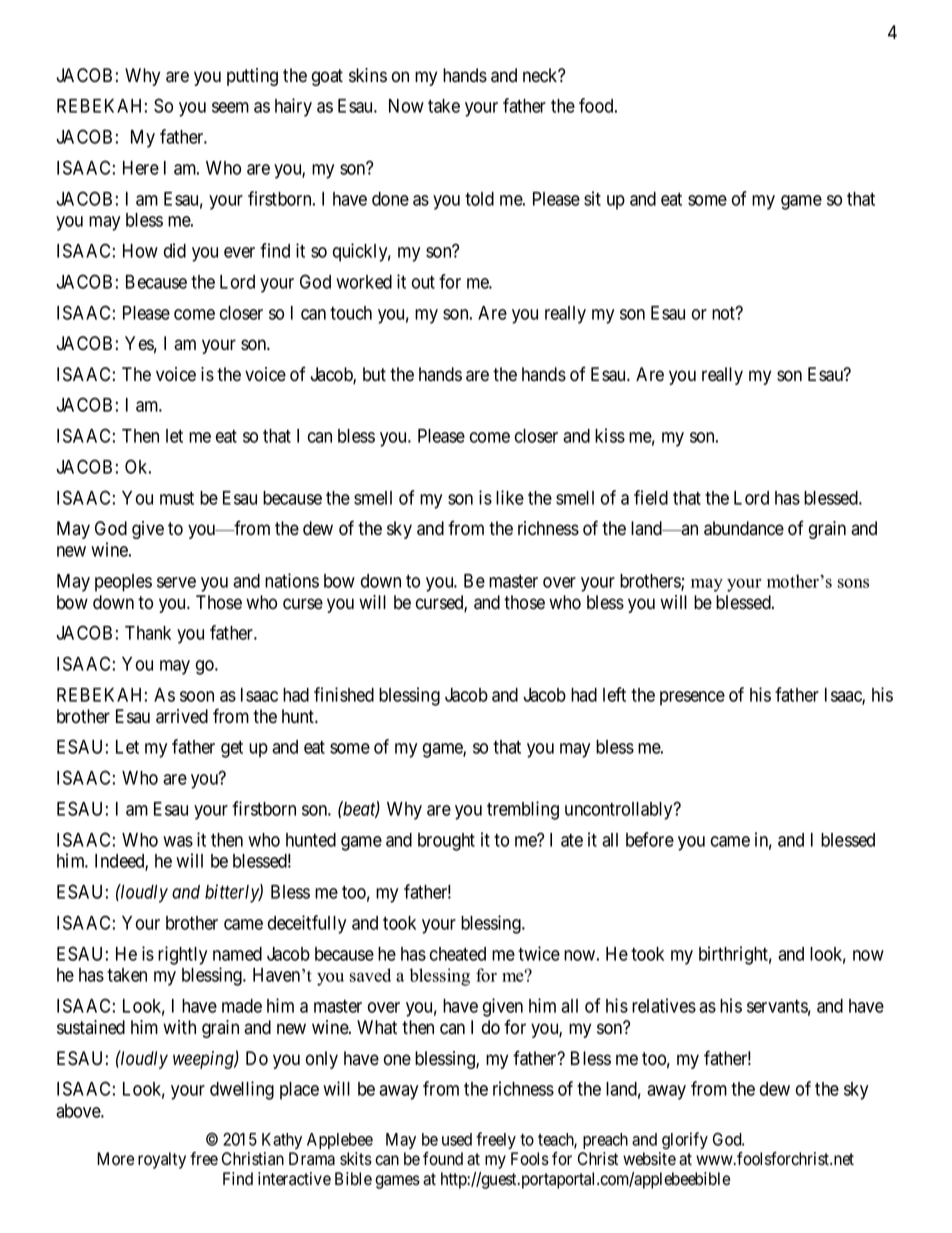 This page has height=1233, width=952. Describe the element at coordinates (230, 107) in the page. I see `seem` at that location.
